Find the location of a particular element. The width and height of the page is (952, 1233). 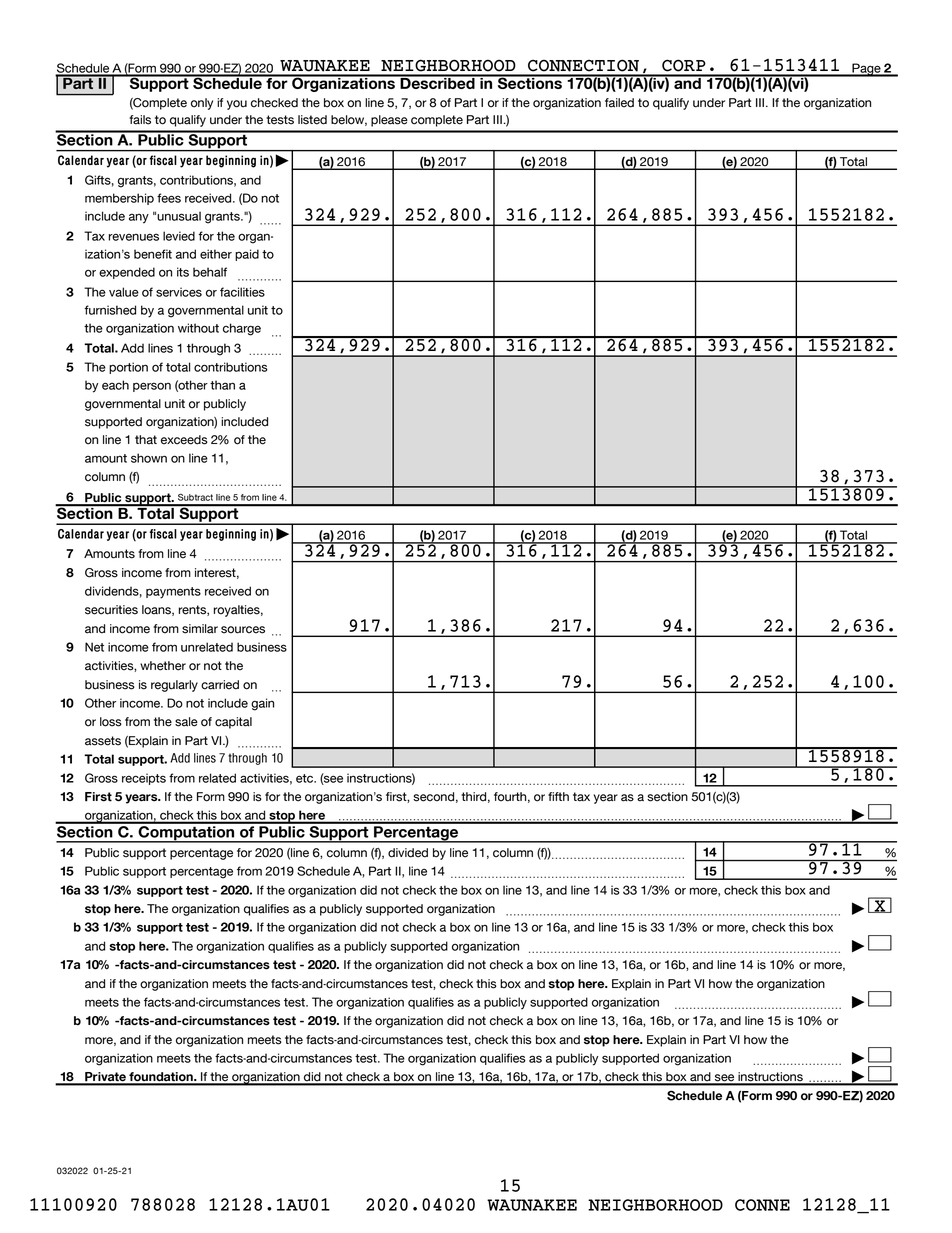

fifth is located at coordinates (558, 796).
